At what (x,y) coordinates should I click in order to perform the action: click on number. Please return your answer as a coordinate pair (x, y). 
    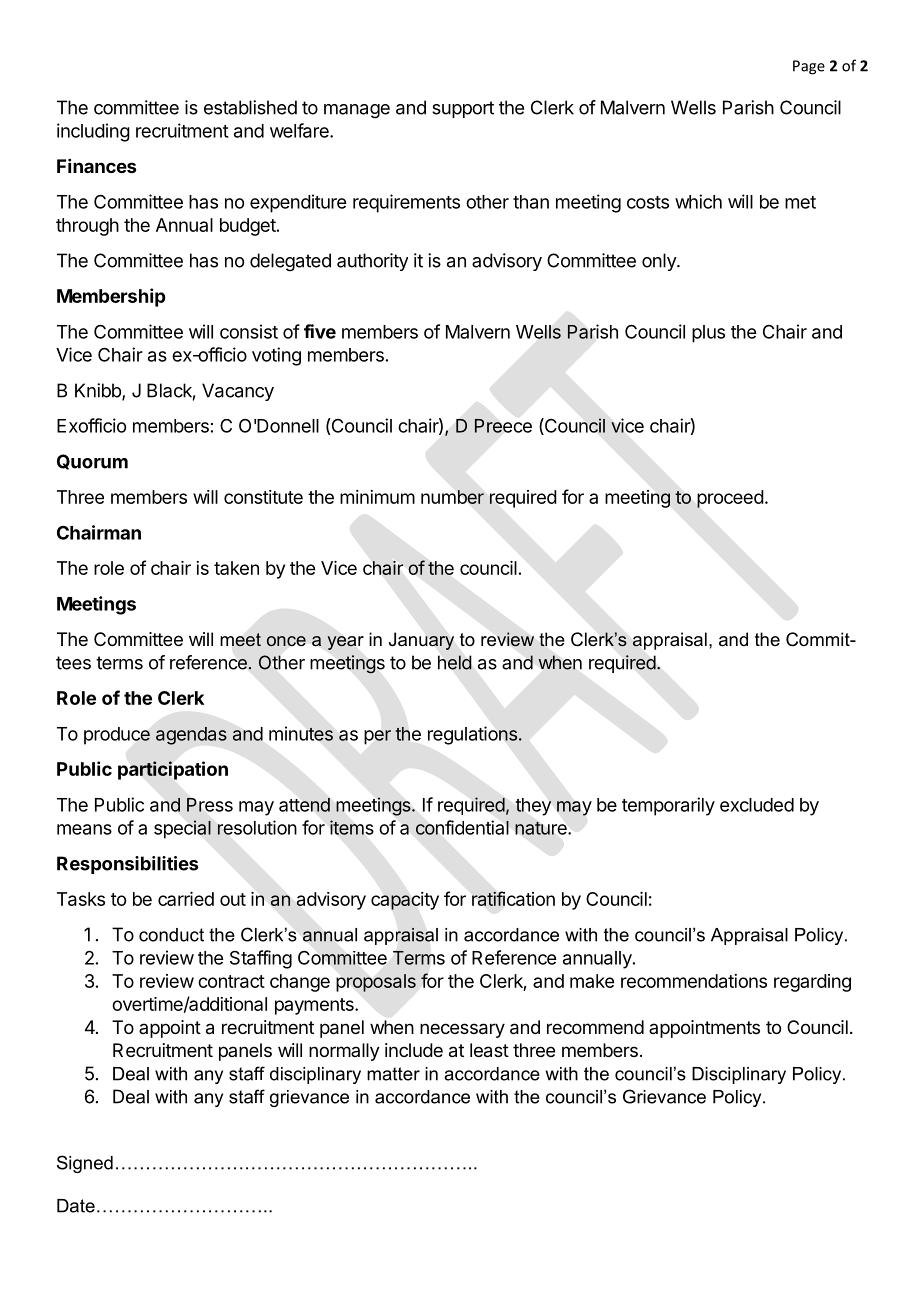
    Looking at the image, I should click on (452, 497).
